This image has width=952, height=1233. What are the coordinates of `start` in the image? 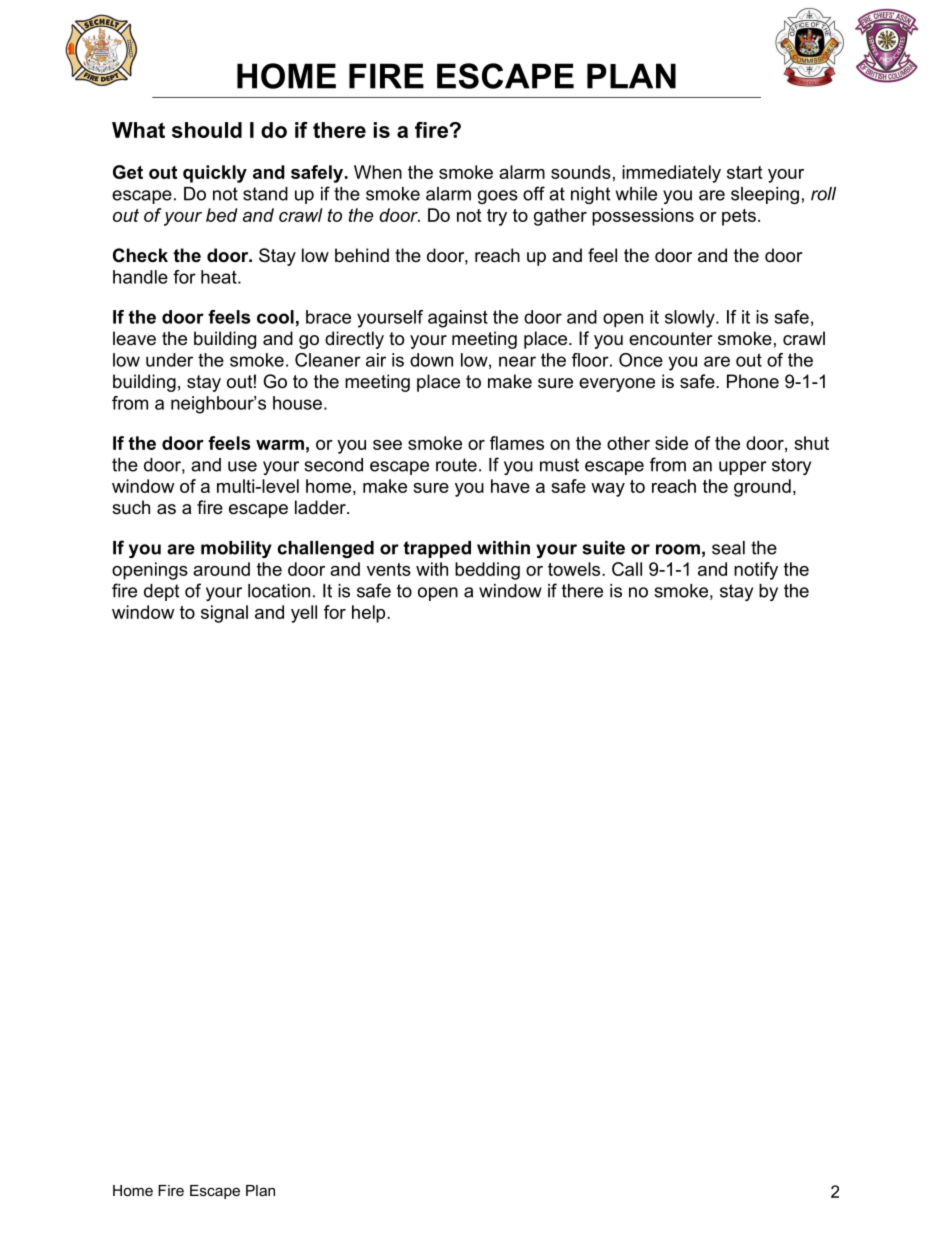 It's located at (744, 172).
